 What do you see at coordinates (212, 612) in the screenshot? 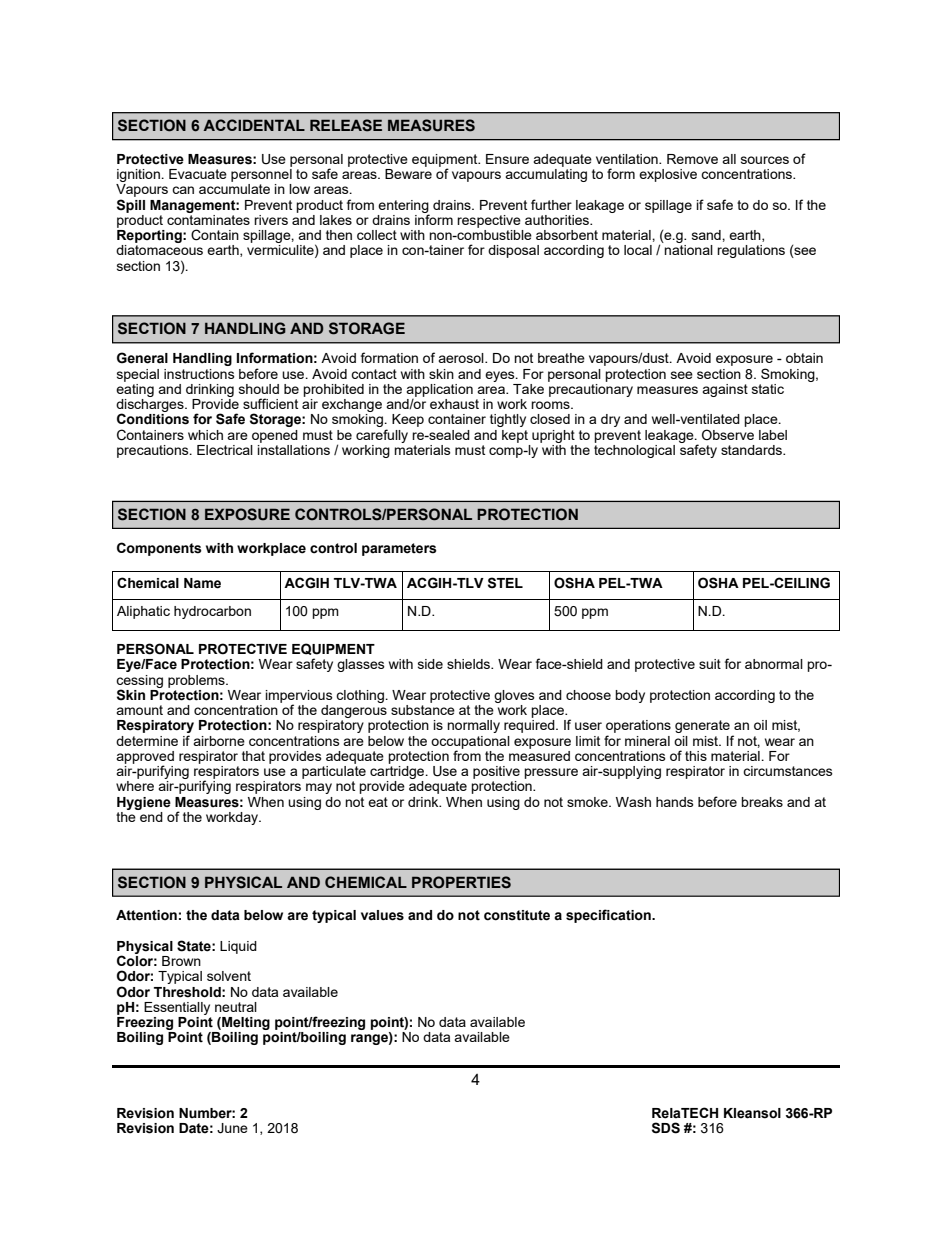
I see `hydrocarbon` at bounding box center [212, 612].
